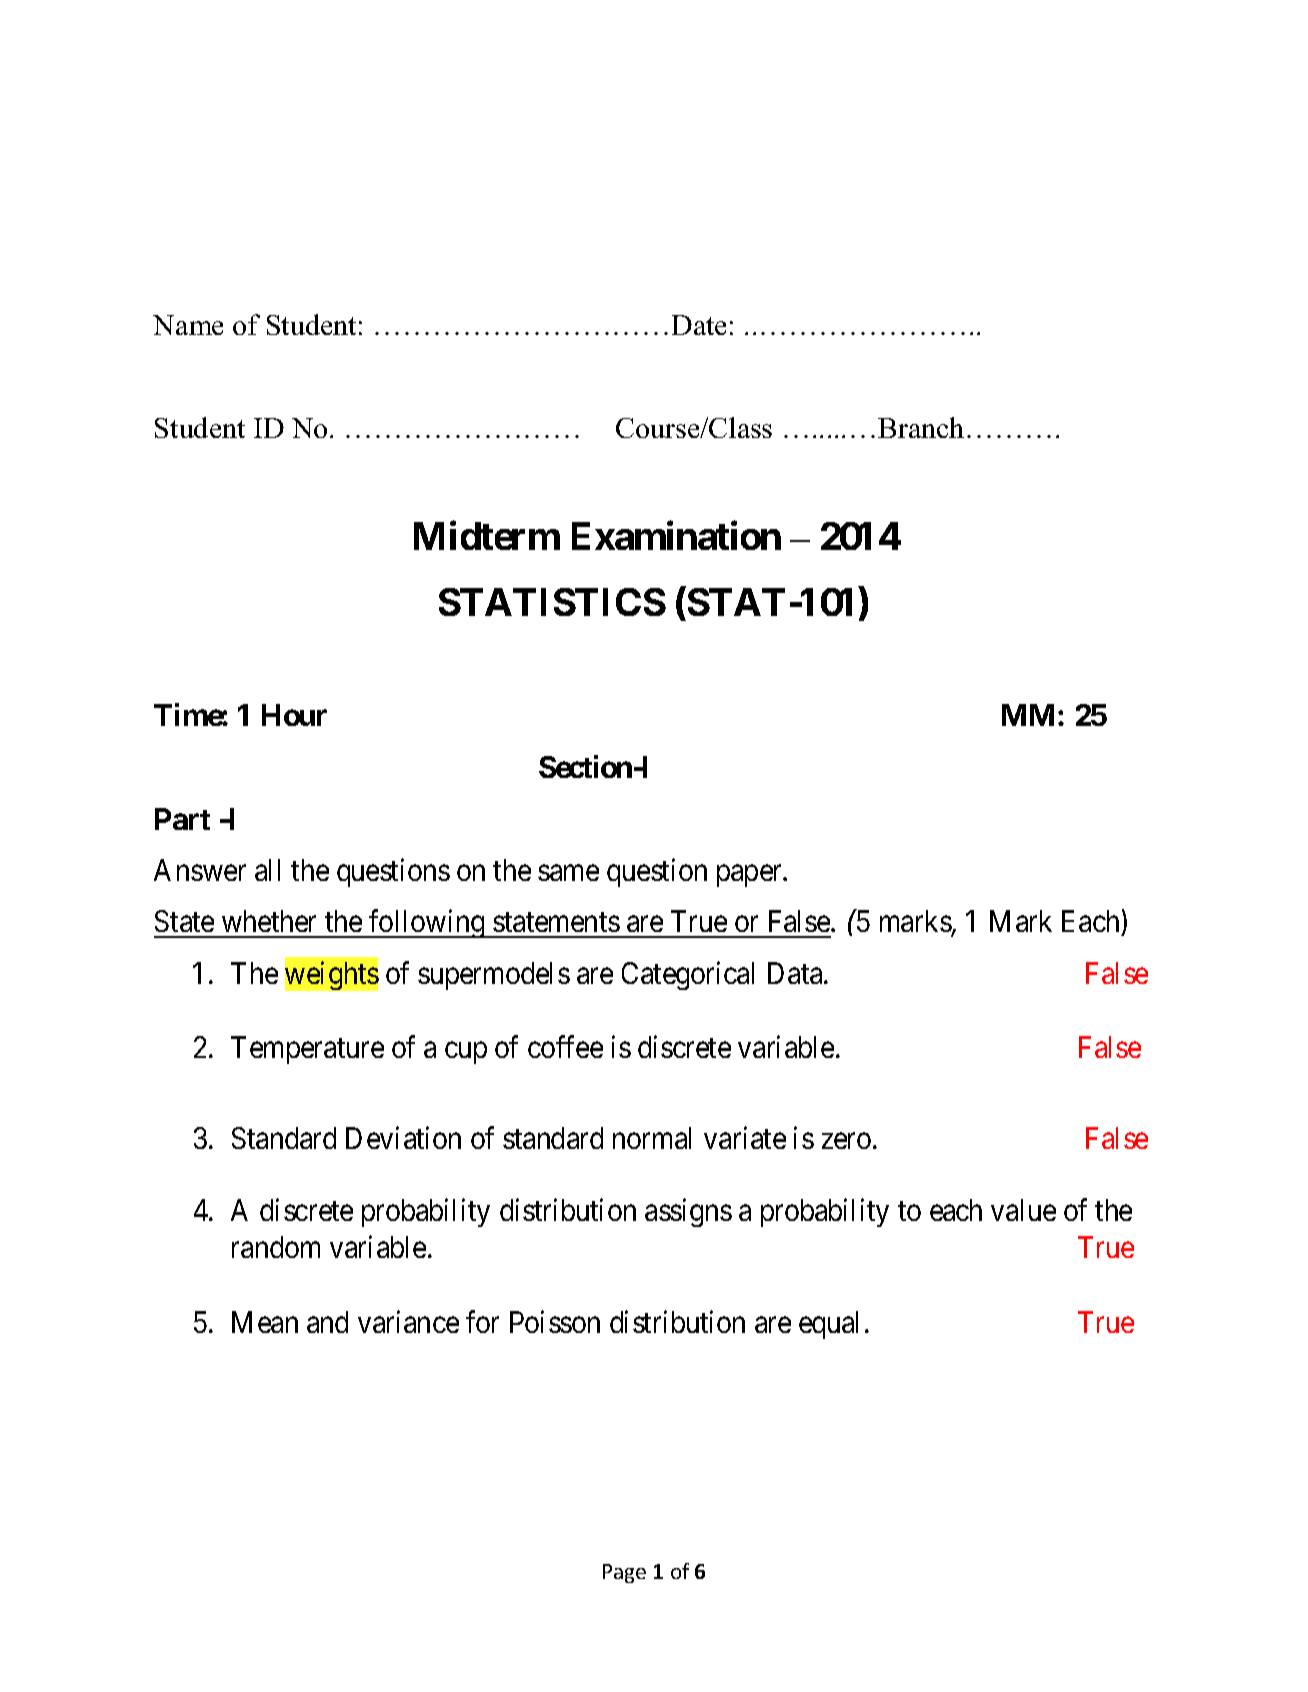 This screenshot has width=1308, height=1692. Describe the element at coordinates (652, 1138) in the screenshot. I see `normal` at that location.
